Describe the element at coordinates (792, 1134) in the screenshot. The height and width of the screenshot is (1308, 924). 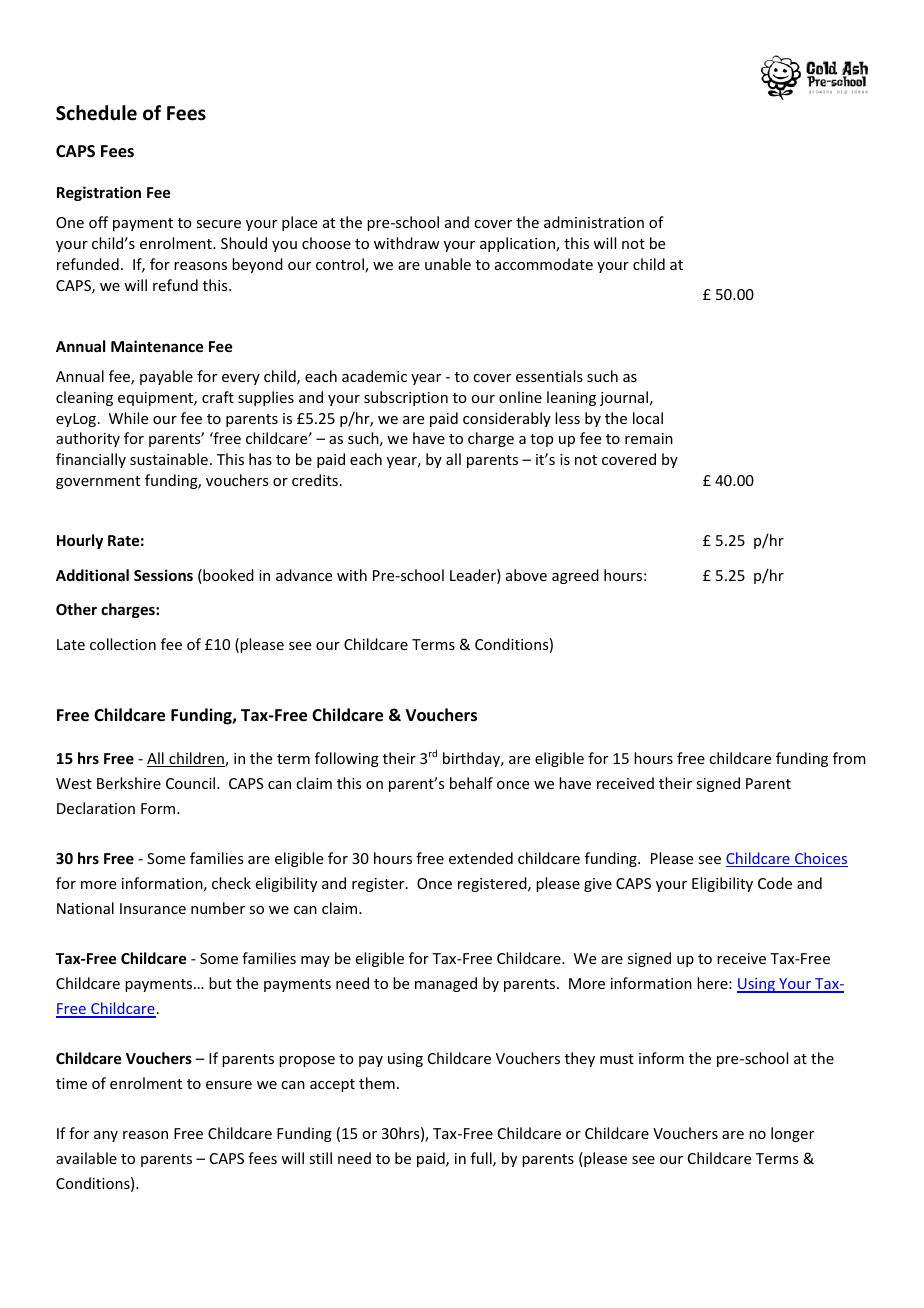
I see `longer` at that location.
